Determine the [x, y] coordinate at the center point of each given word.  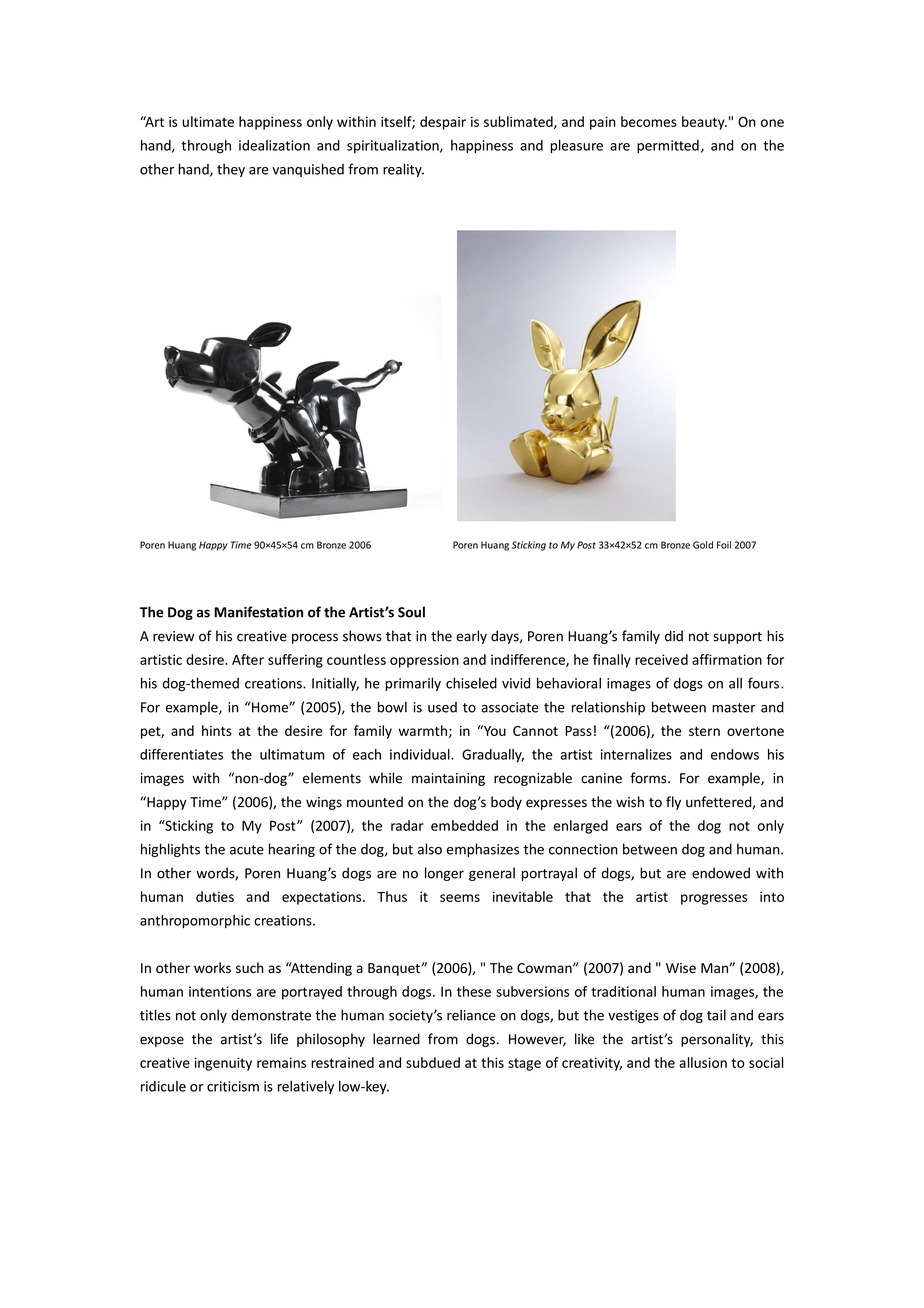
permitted [668, 146]
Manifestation [258, 612]
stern [704, 731]
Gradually [493, 756]
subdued [433, 1062]
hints [217, 730]
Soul [411, 612]
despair [443, 123]
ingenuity [223, 1064]
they [231, 170]
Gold [703, 545]
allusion [703, 1062]
